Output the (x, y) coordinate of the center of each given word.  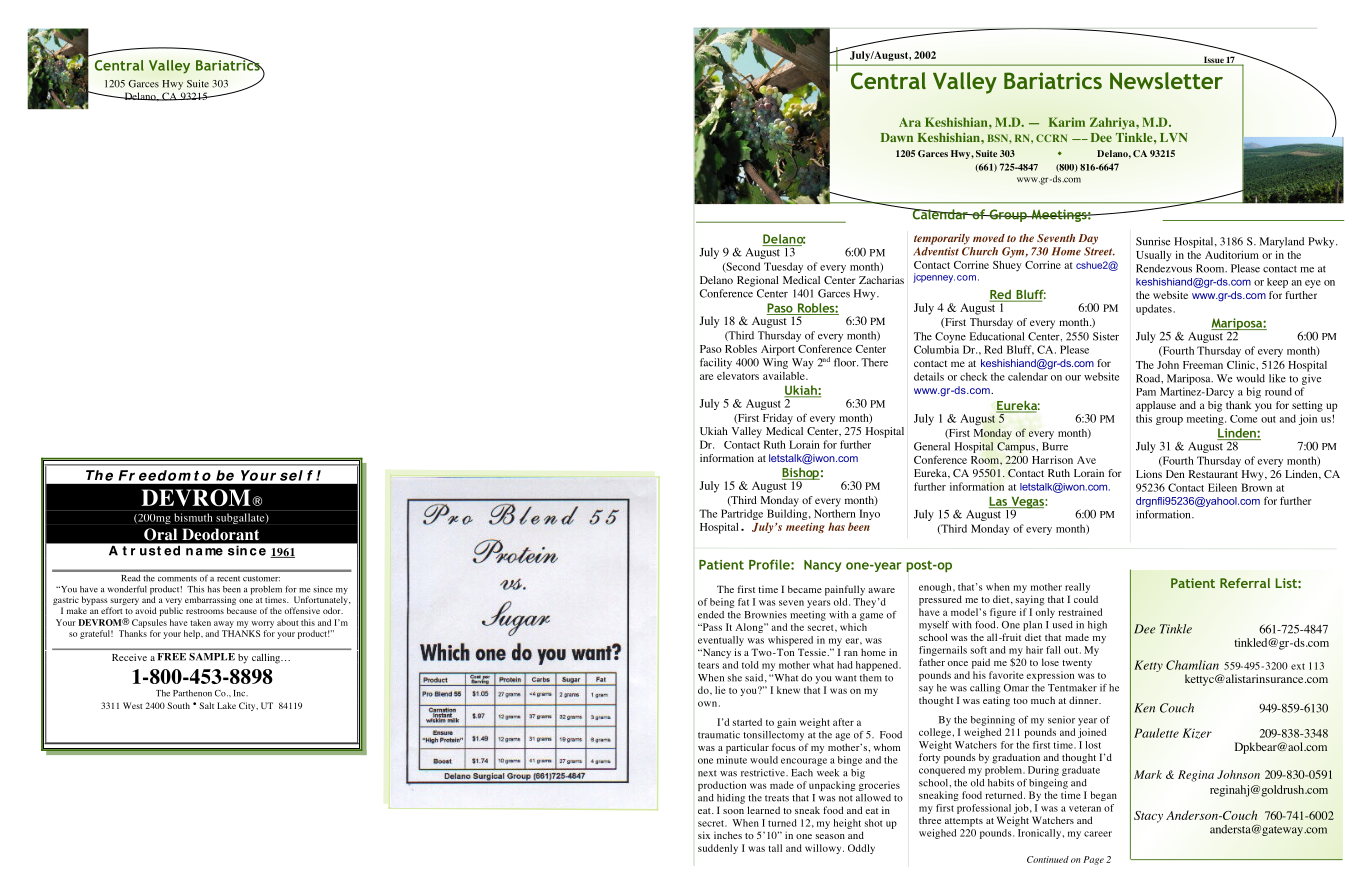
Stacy (1148, 817)
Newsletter (1166, 80)
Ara (910, 122)
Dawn (897, 137)
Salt (206, 705)
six (704, 835)
